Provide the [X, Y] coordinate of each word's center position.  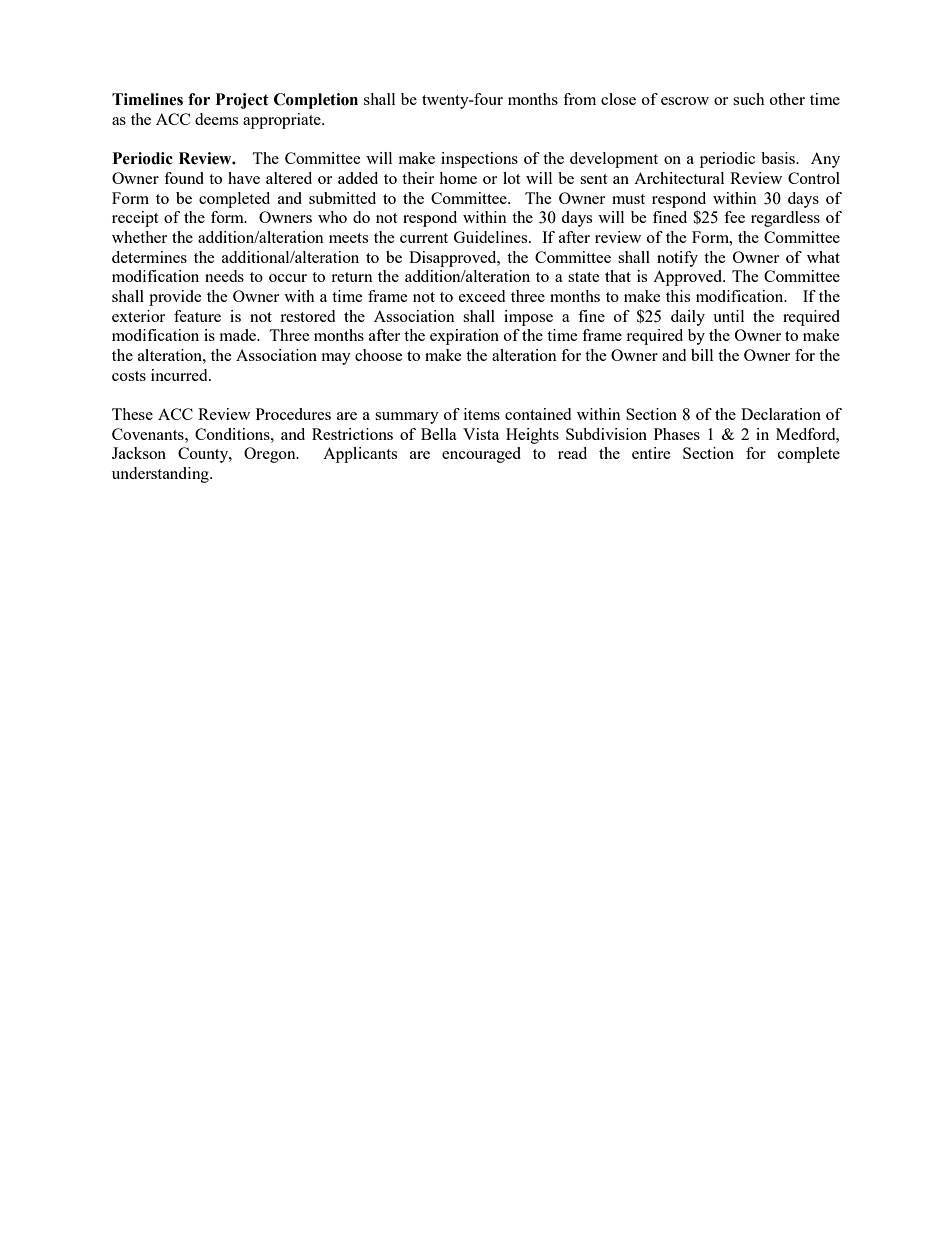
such [749, 99]
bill [702, 355]
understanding [161, 475]
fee [734, 217]
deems [216, 119]
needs [224, 276]
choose [379, 355]
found [184, 178]
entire [651, 453]
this [678, 296]
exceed [482, 296]
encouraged [481, 455]
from [579, 99]
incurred [180, 375]
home [458, 178]
